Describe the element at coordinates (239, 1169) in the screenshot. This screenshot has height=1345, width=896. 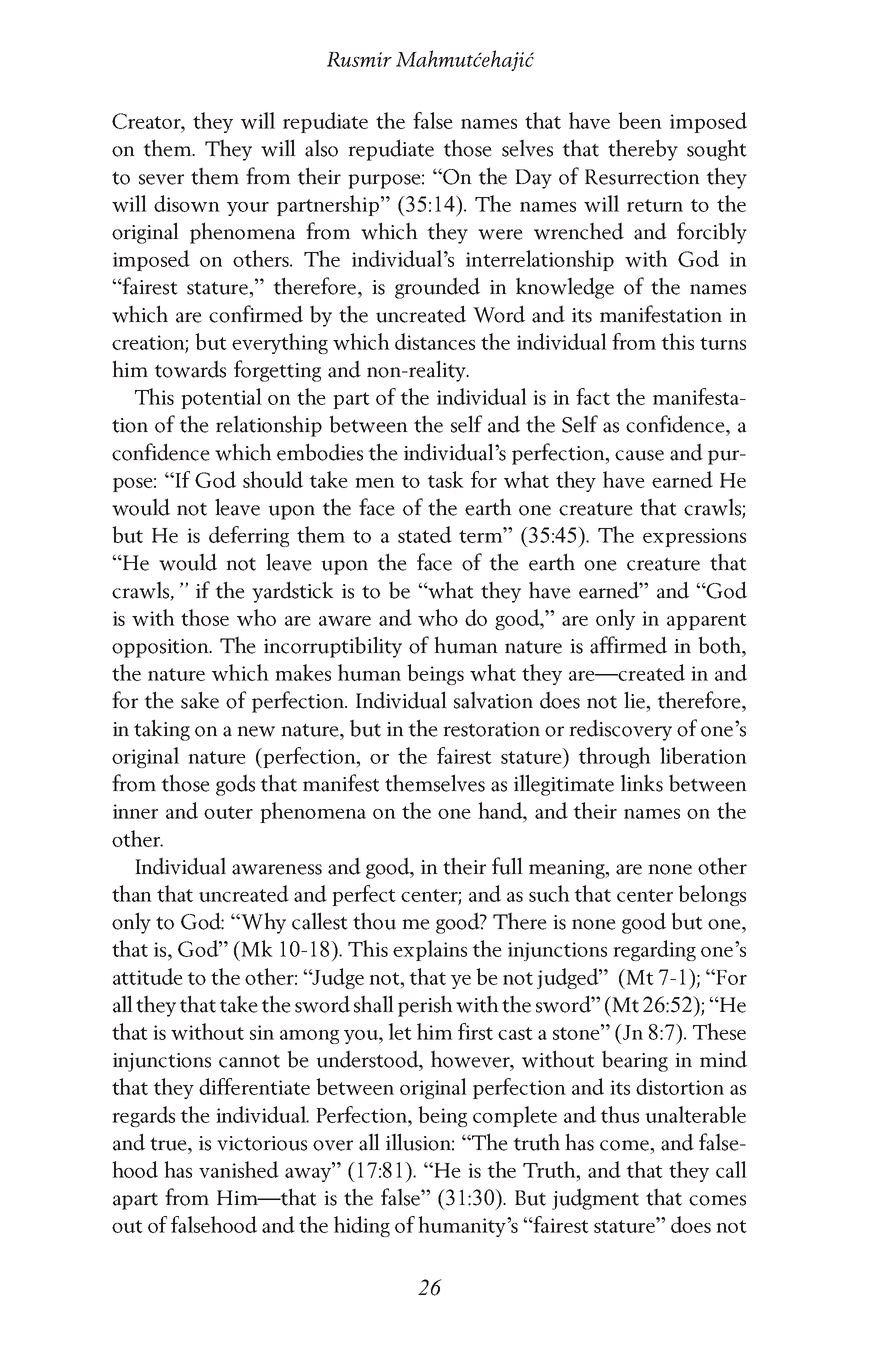
I see `vanished` at that location.
